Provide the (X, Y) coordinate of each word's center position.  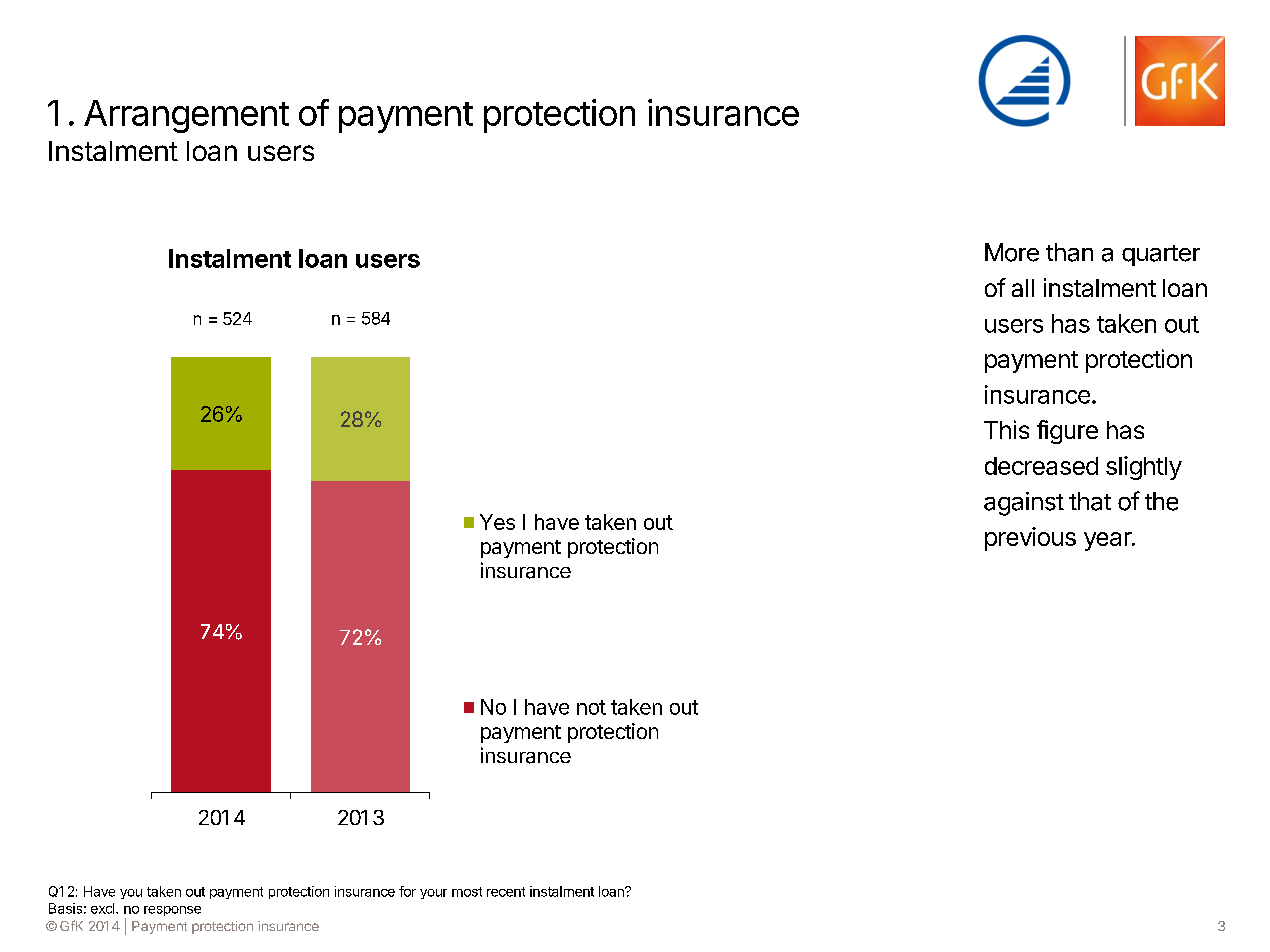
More (1012, 252)
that (1090, 501)
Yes (497, 522)
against (1024, 504)
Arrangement (186, 116)
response (172, 911)
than (1069, 252)
